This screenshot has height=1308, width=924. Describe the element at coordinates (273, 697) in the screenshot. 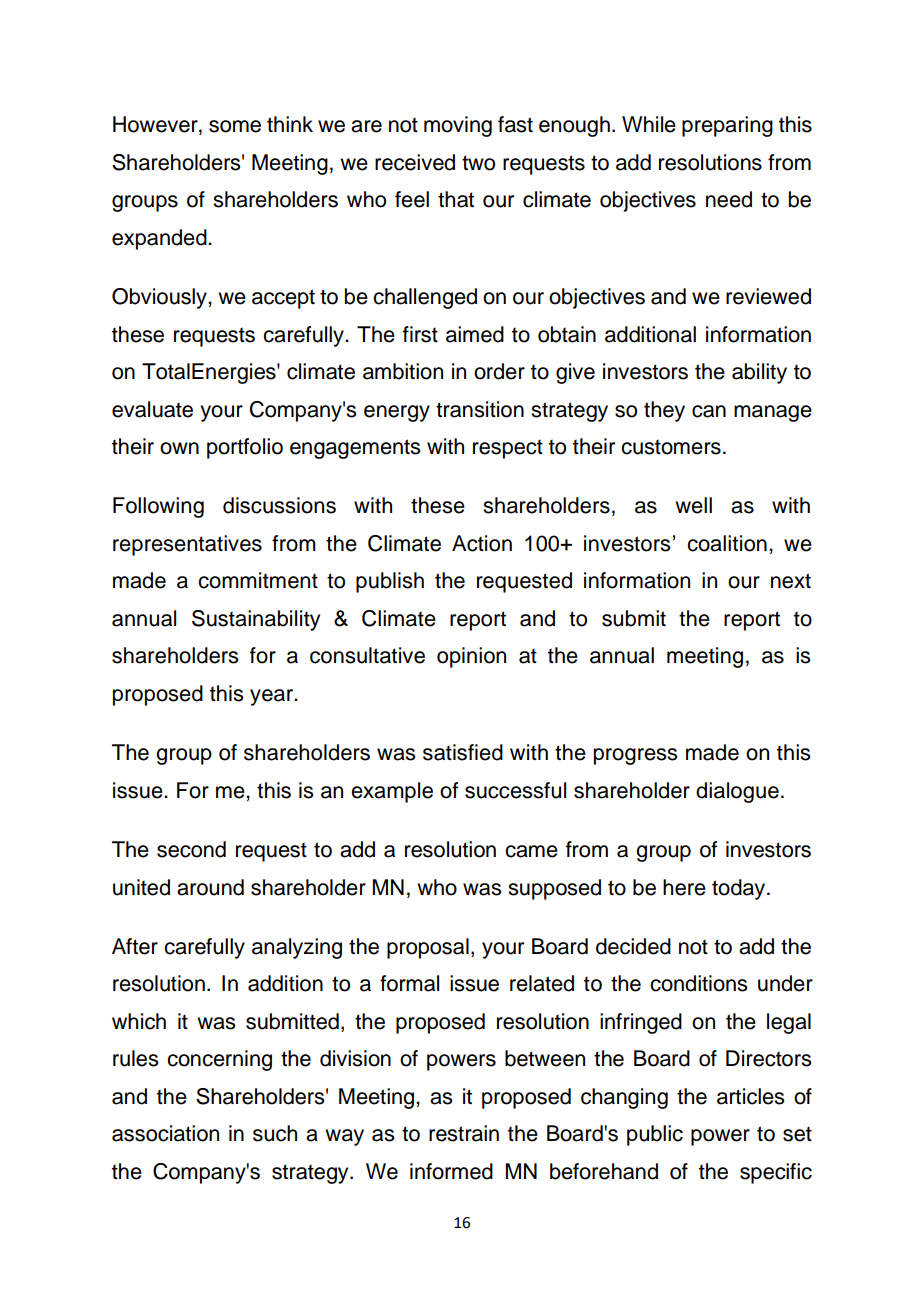

I see `year` at that location.
